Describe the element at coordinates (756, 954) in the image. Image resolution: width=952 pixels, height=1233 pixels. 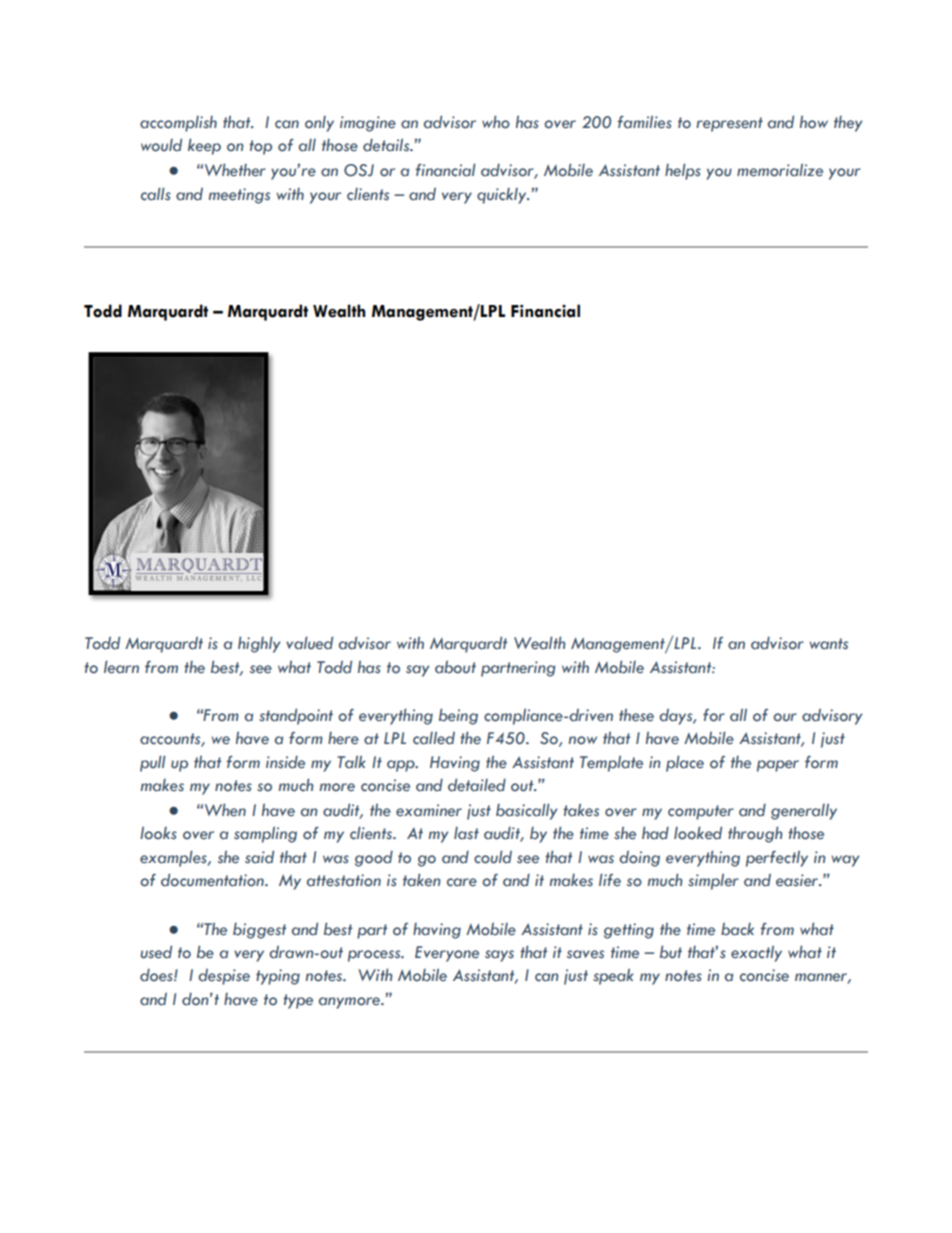
I see `exactly` at that location.
